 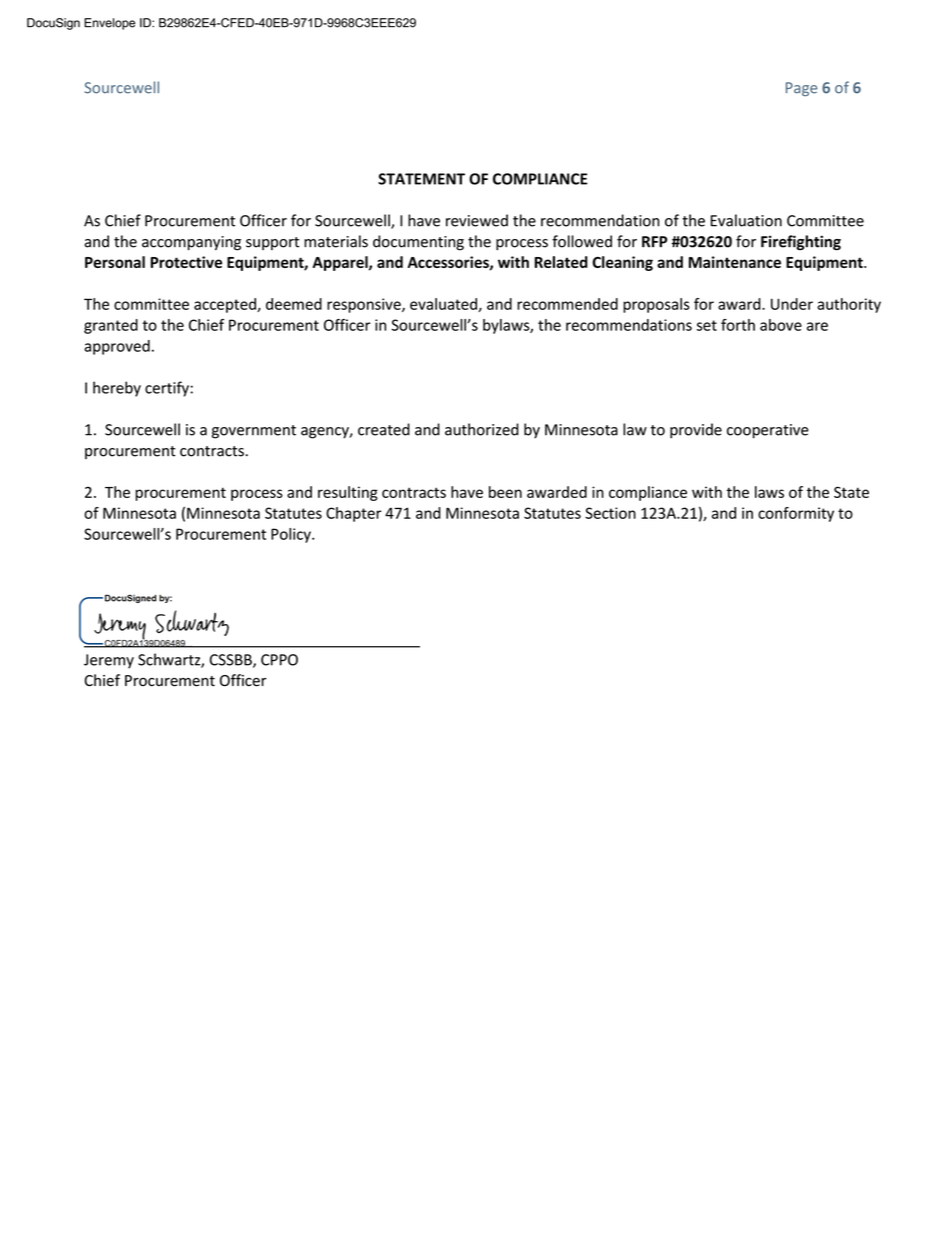 What do you see at coordinates (801, 89) in the document?
I see `Page` at bounding box center [801, 89].
